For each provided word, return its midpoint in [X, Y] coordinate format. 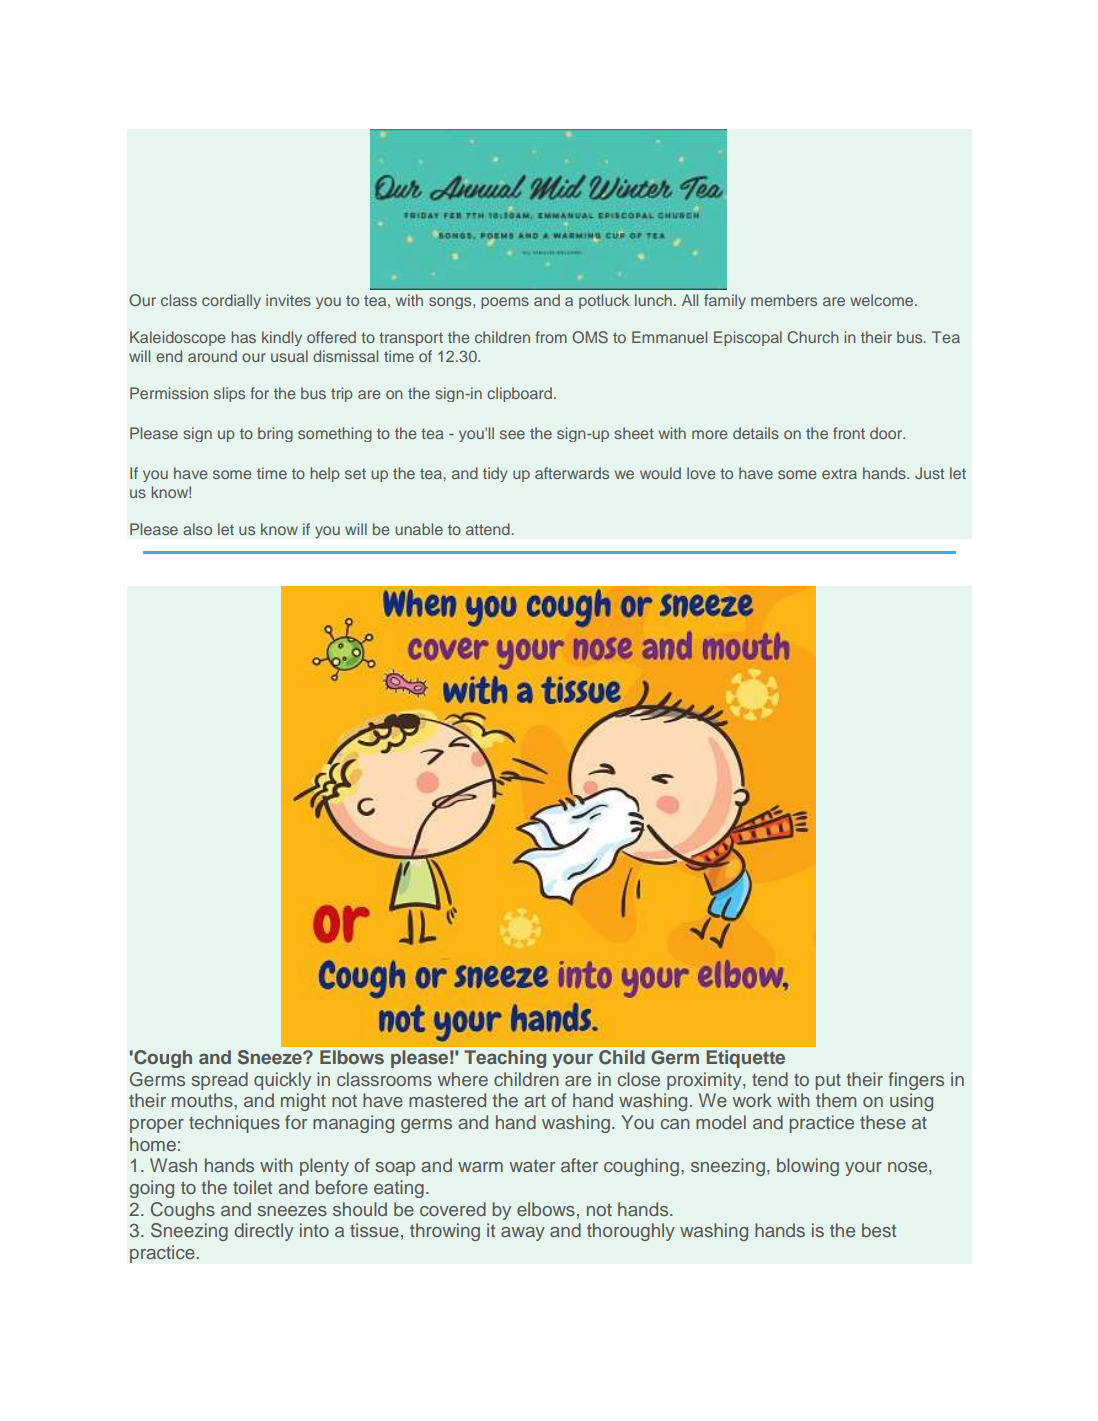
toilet [252, 1187]
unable [419, 529]
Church [812, 337]
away [523, 1234]
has [243, 337]
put [828, 1081]
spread [219, 1081]
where [463, 1079]
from [551, 337]
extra [839, 473]
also [197, 529]
